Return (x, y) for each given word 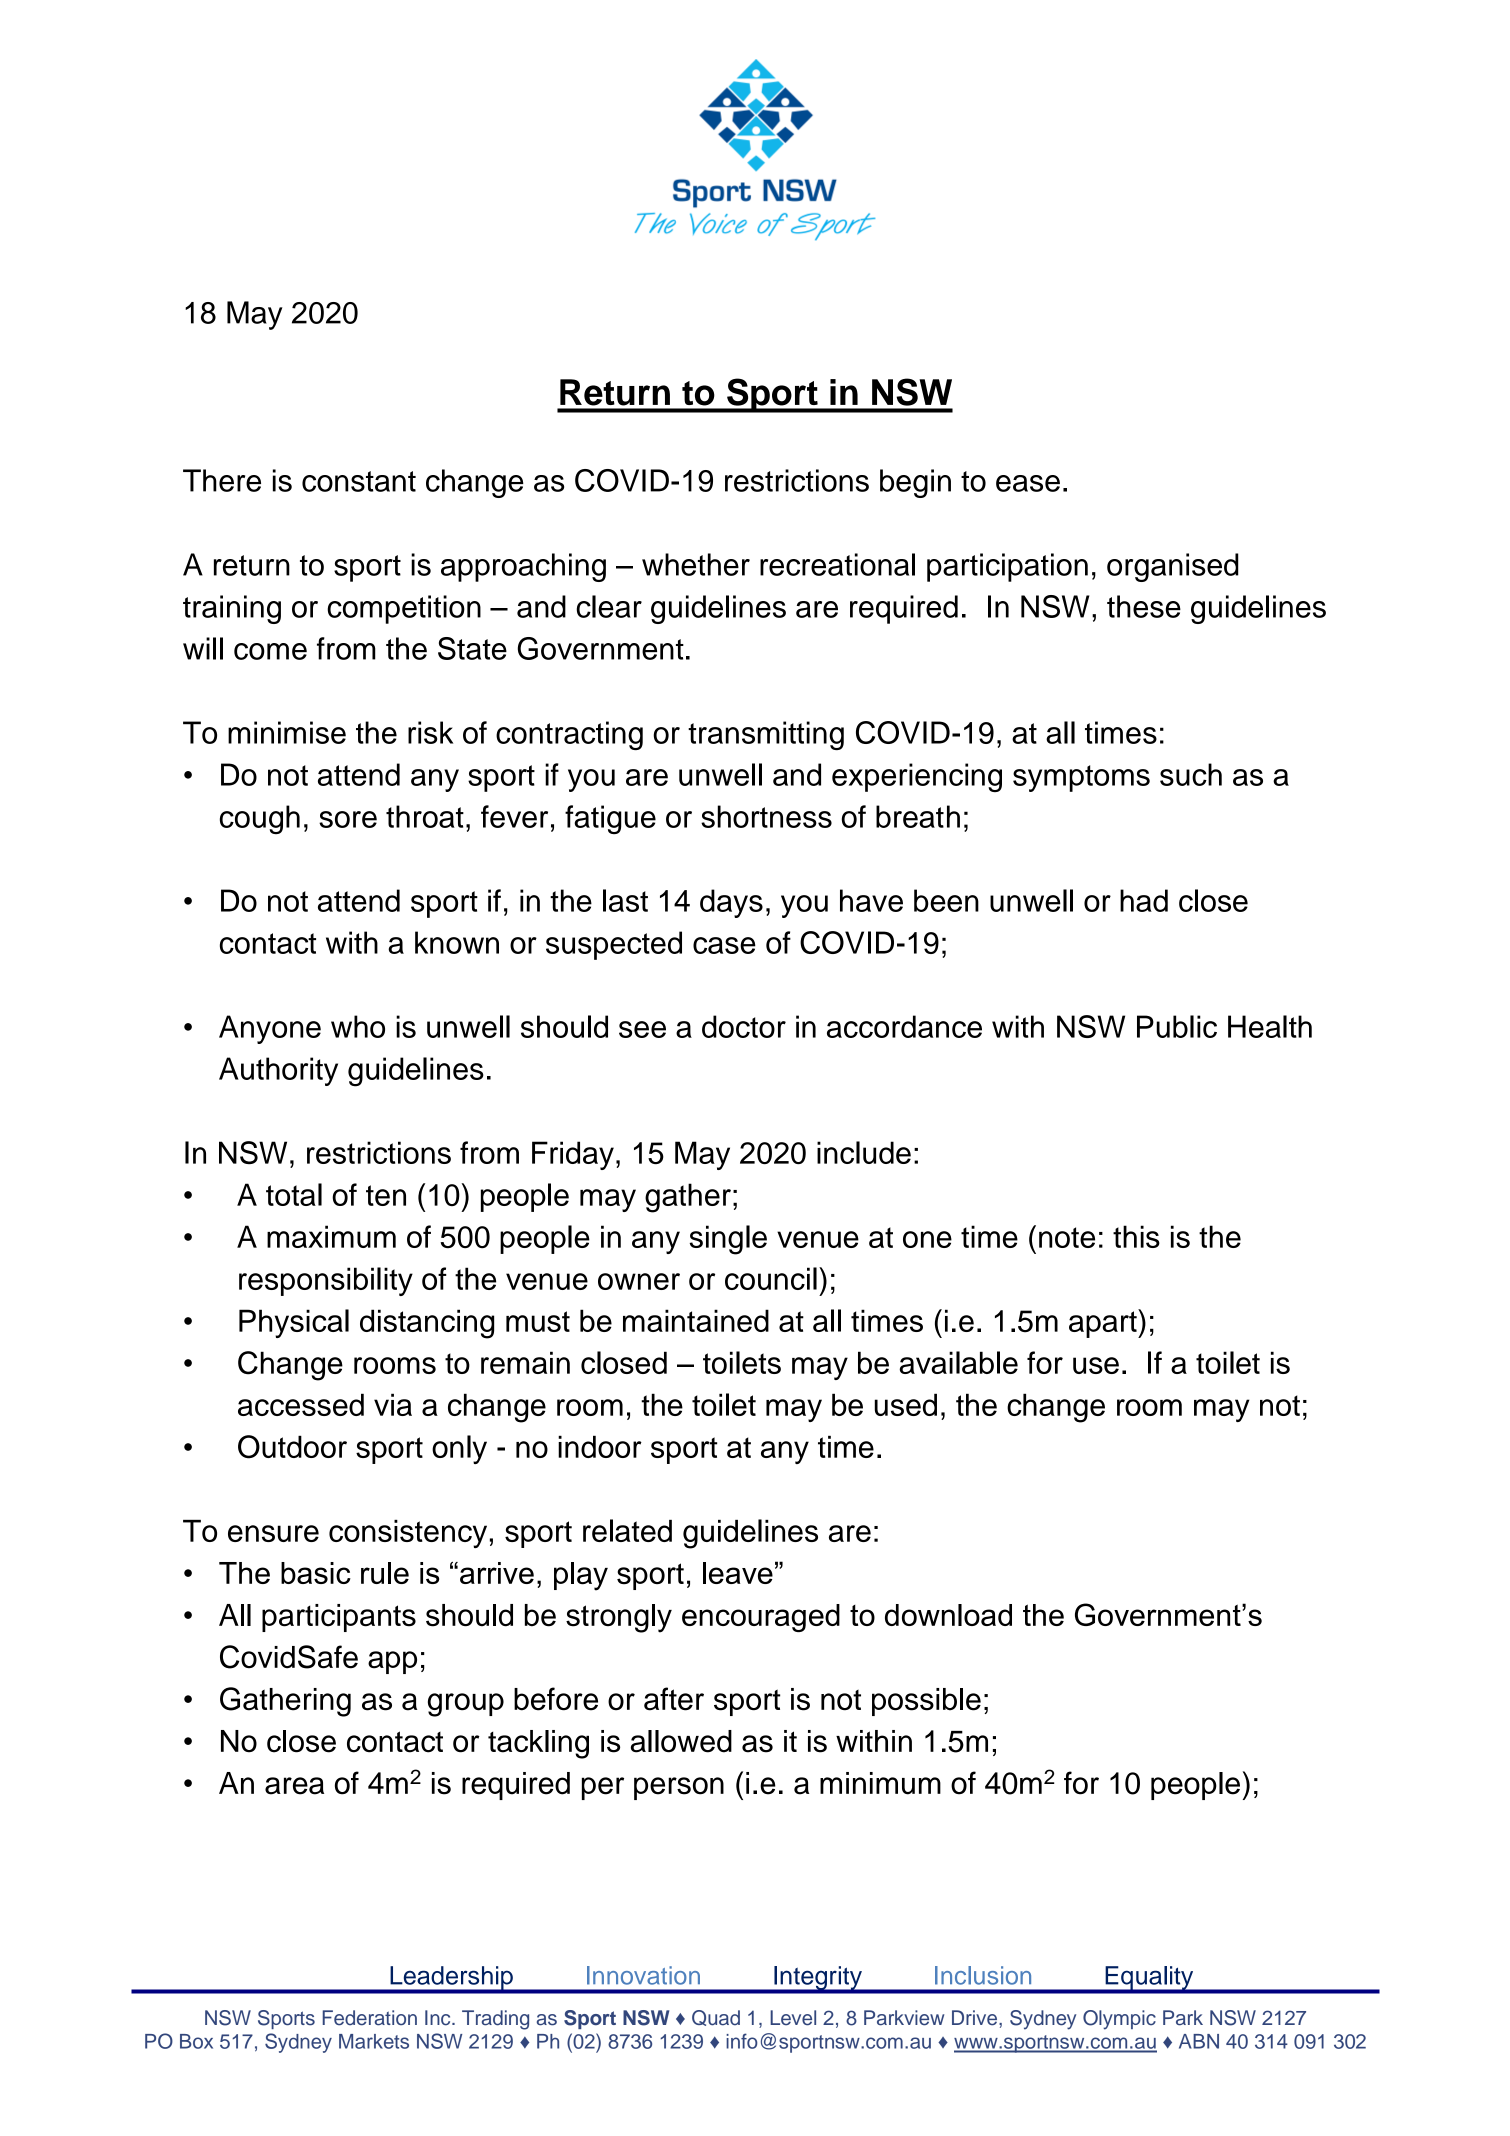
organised (1173, 567)
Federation (370, 2018)
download (948, 1615)
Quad (716, 2018)
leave (738, 1573)
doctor (744, 1026)
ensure (273, 1533)
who (358, 1026)
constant (359, 481)
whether (696, 564)
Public (1177, 1026)
